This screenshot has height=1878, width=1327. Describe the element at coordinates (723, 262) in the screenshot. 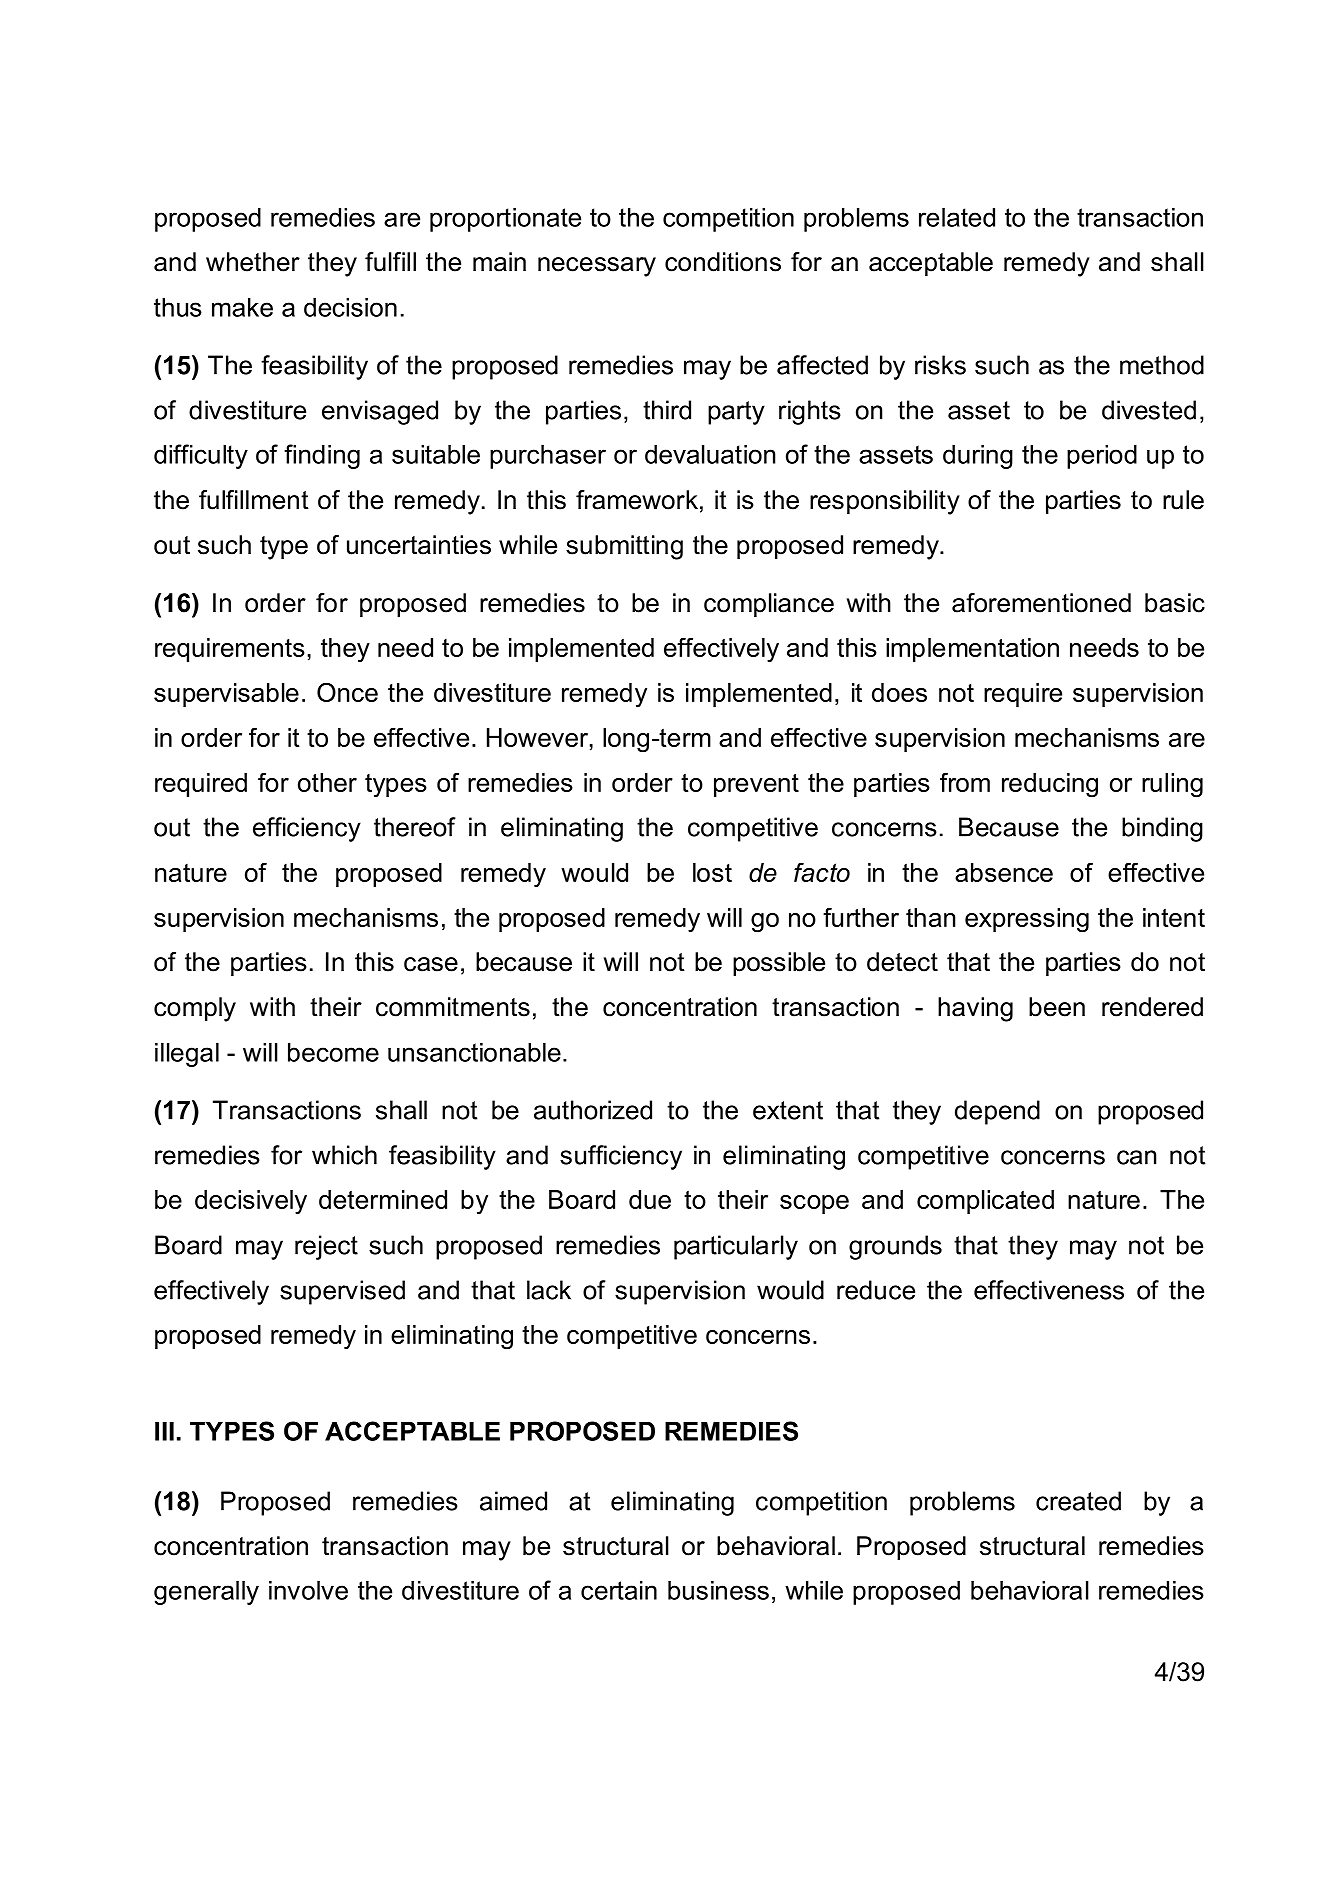

I see `conditions` at that location.
